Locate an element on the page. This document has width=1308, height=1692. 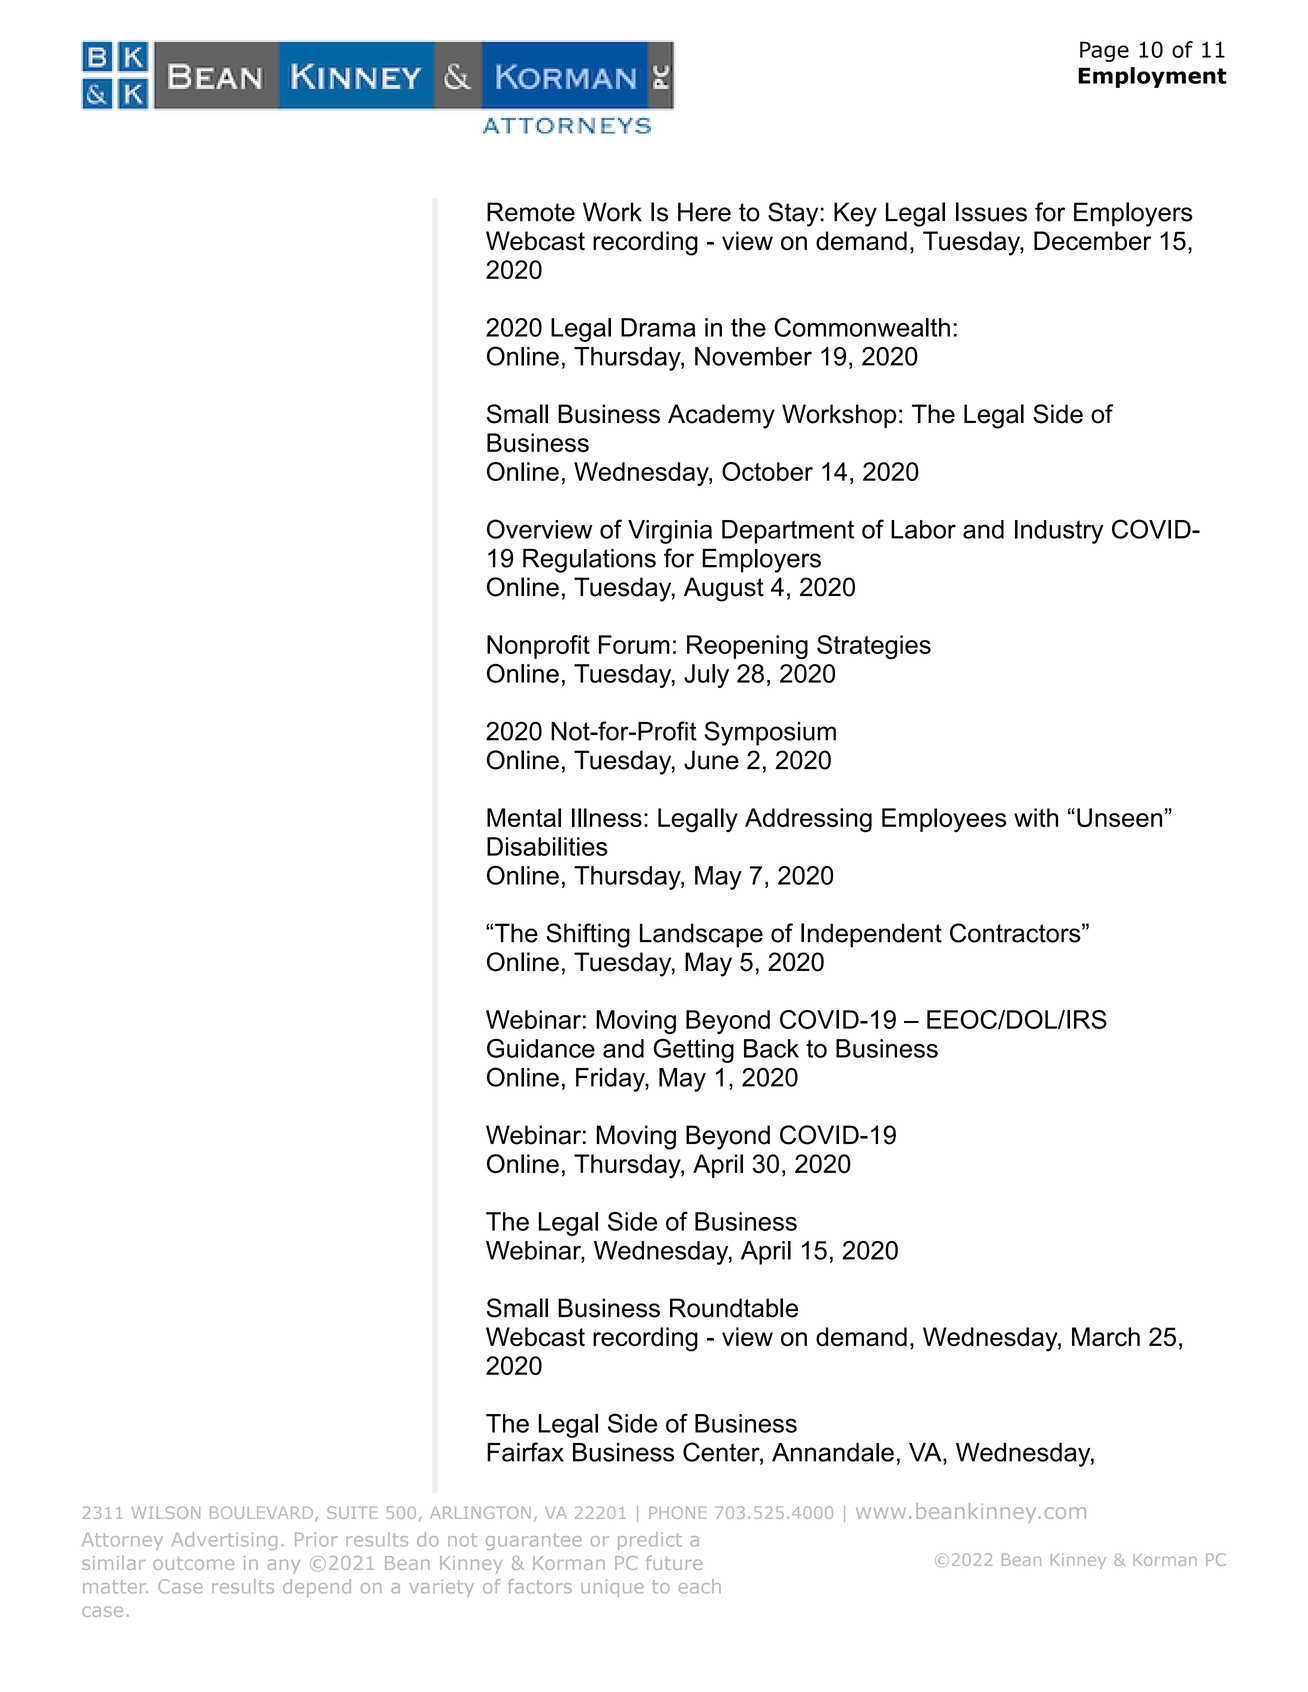
Industry is located at coordinates (1059, 532).
